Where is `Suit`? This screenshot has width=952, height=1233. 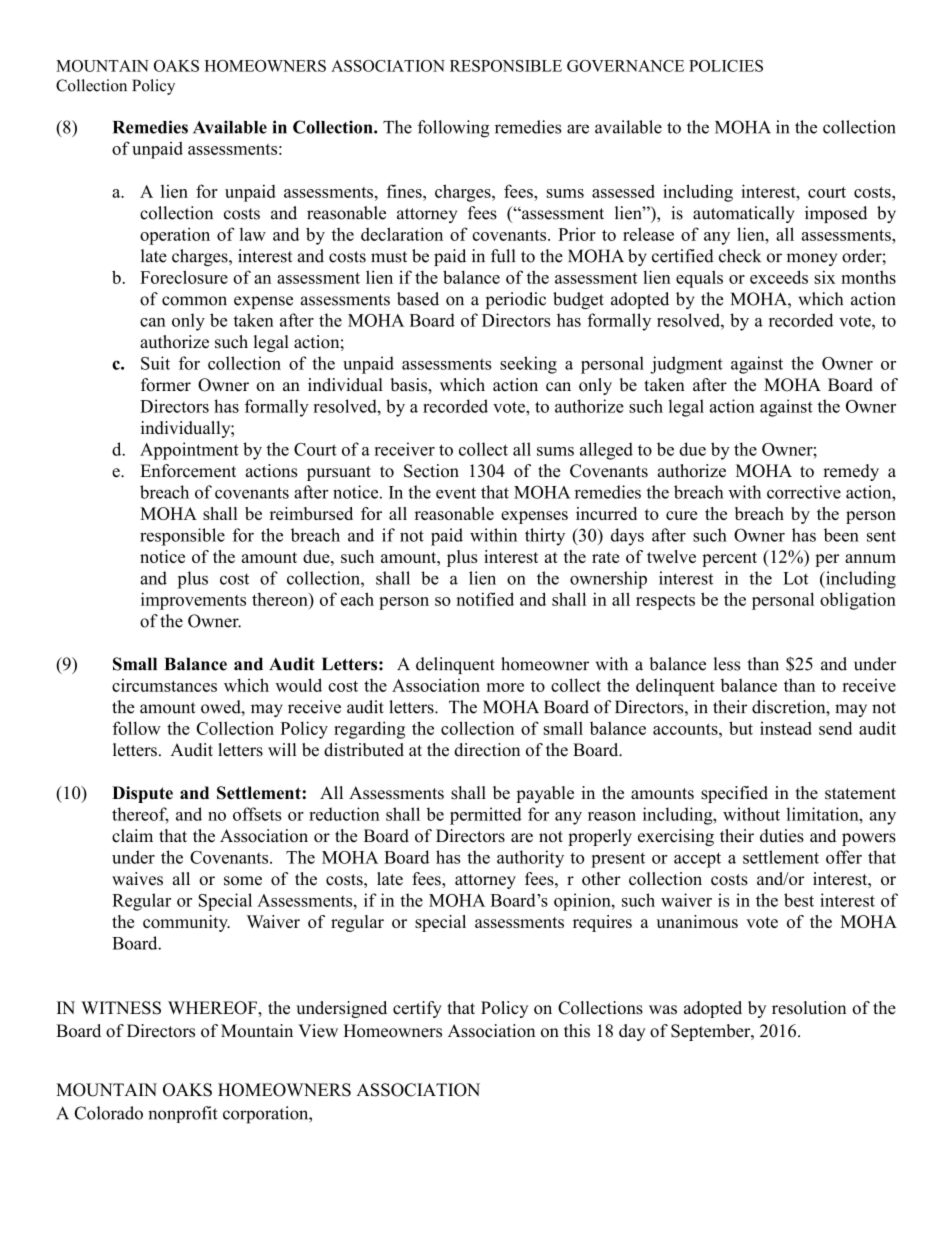 Suit is located at coordinates (155, 363).
